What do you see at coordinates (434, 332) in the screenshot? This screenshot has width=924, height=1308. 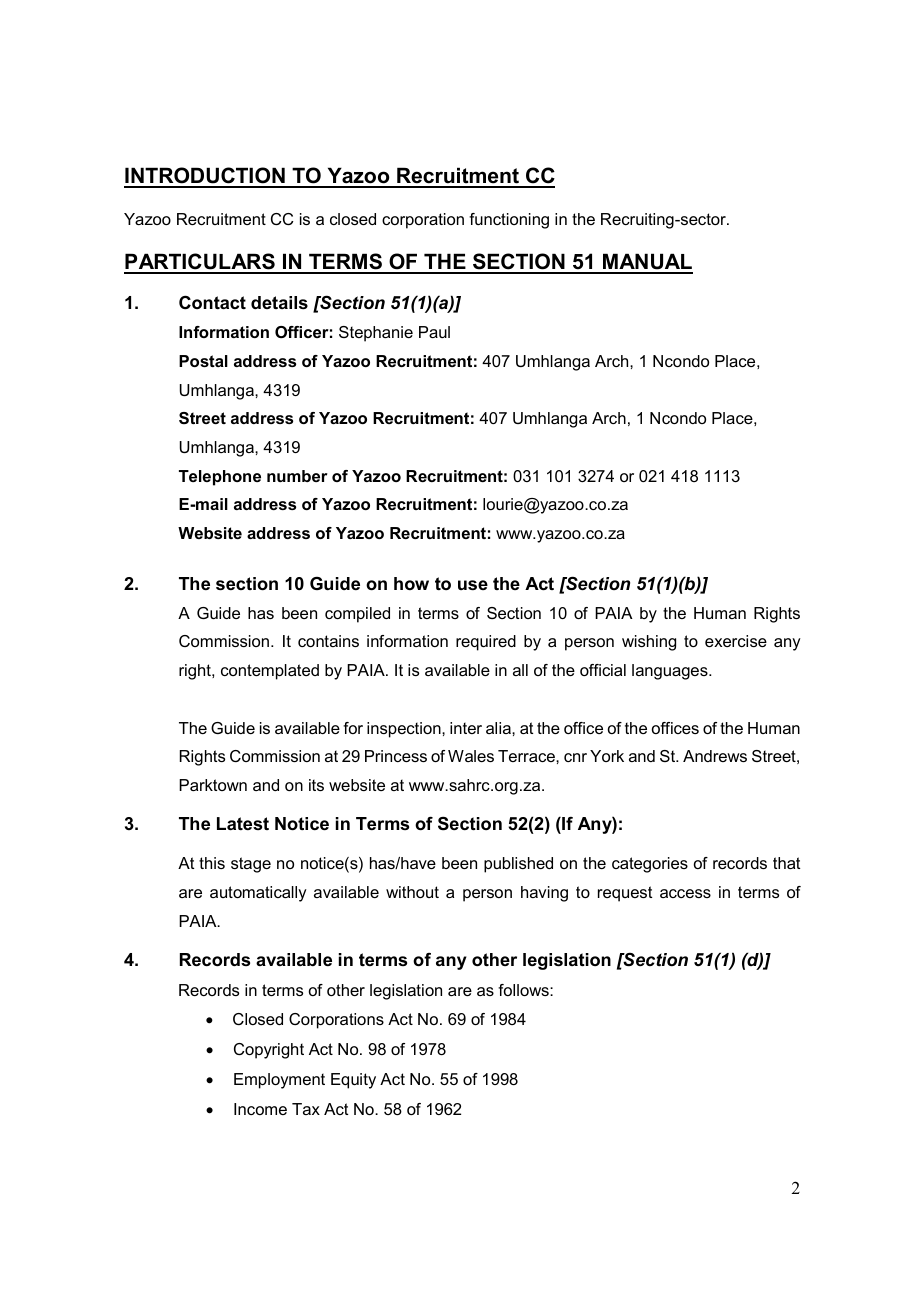 I see `Paul` at bounding box center [434, 332].
